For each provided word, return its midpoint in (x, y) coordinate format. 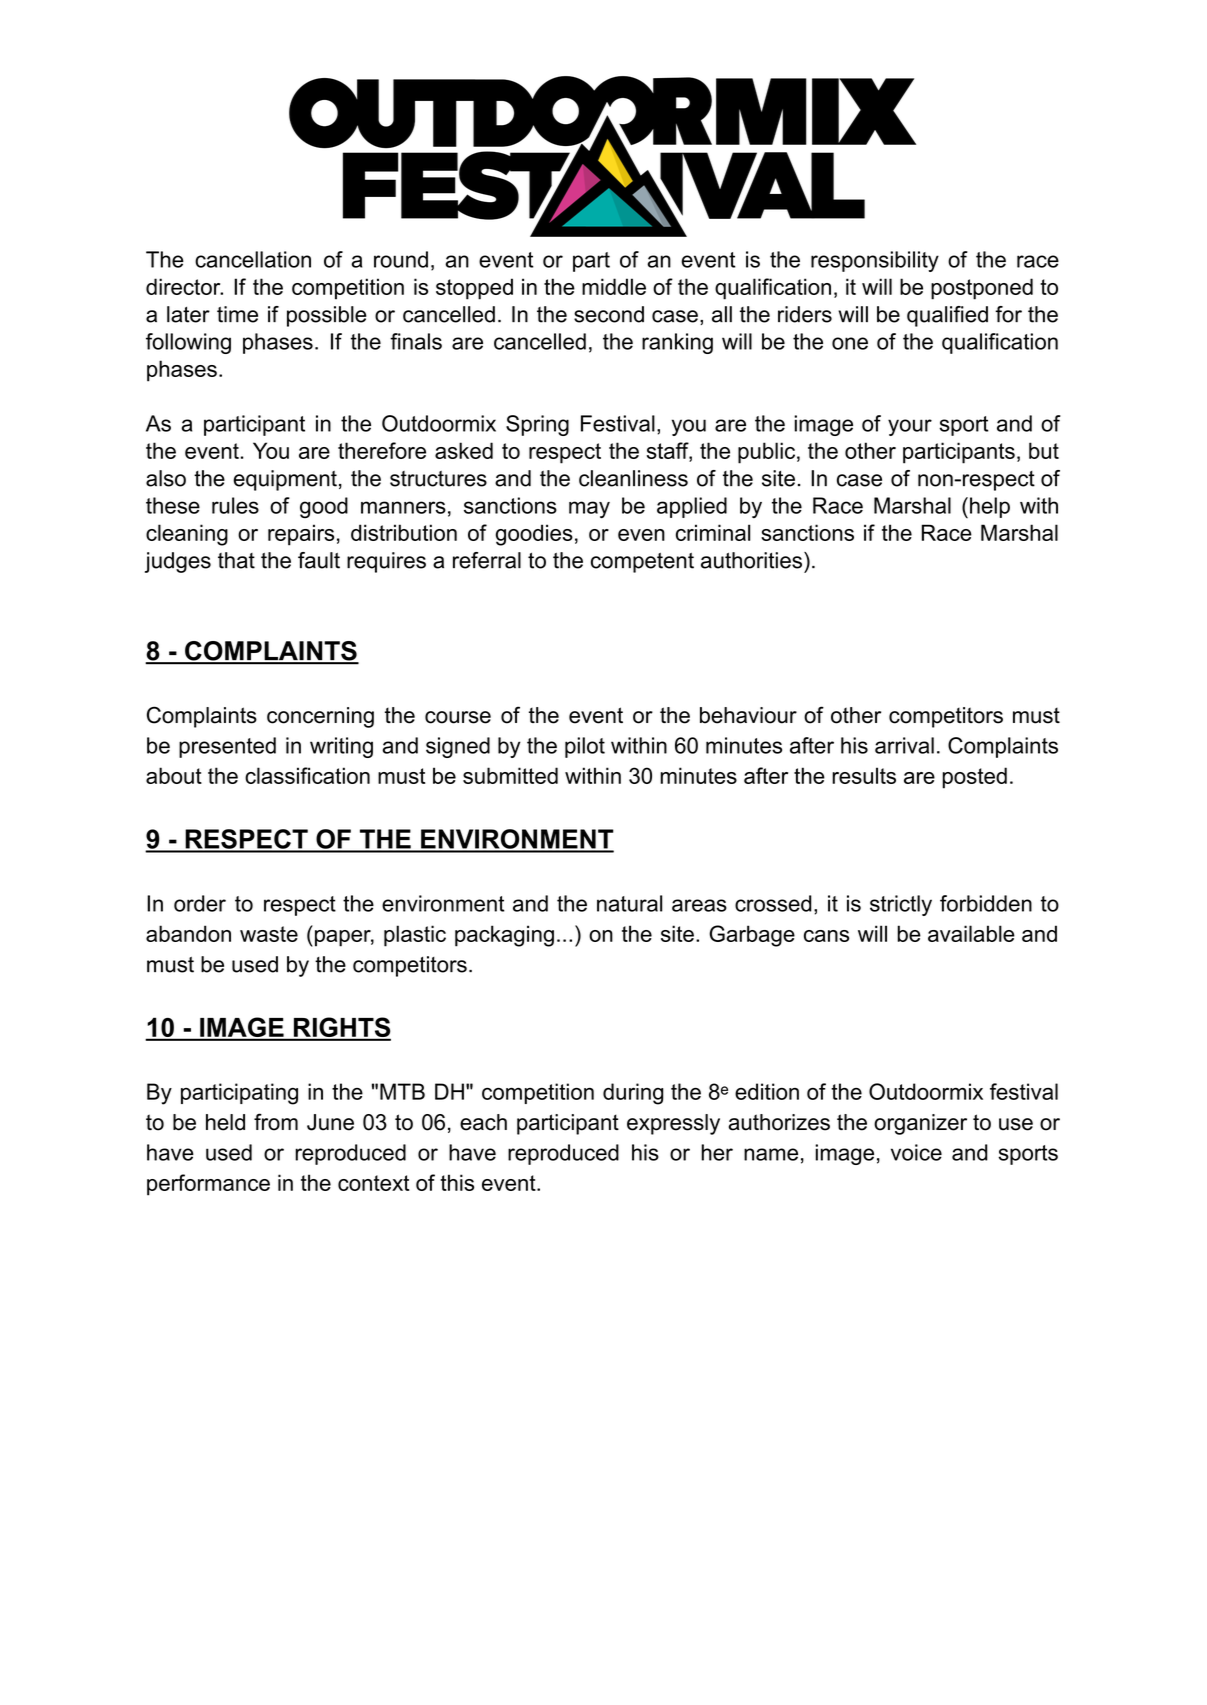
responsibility (875, 261)
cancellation (253, 259)
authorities (753, 560)
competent (642, 563)
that (236, 560)
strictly (901, 905)
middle (614, 286)
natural (629, 903)
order (200, 903)
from (276, 1122)
